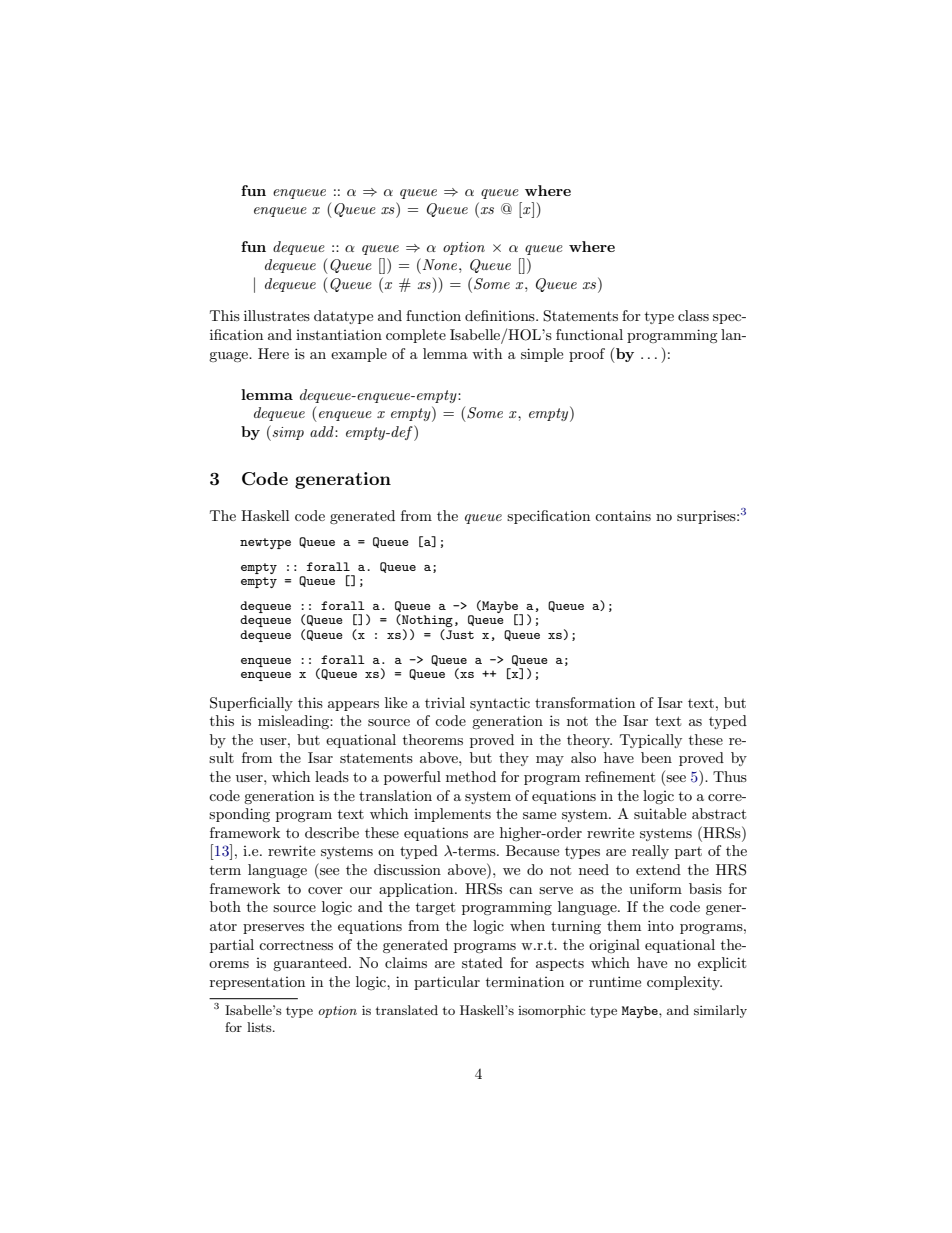 This screenshot has width=952, height=1233. I want to click on illustrates, so click(277, 315).
